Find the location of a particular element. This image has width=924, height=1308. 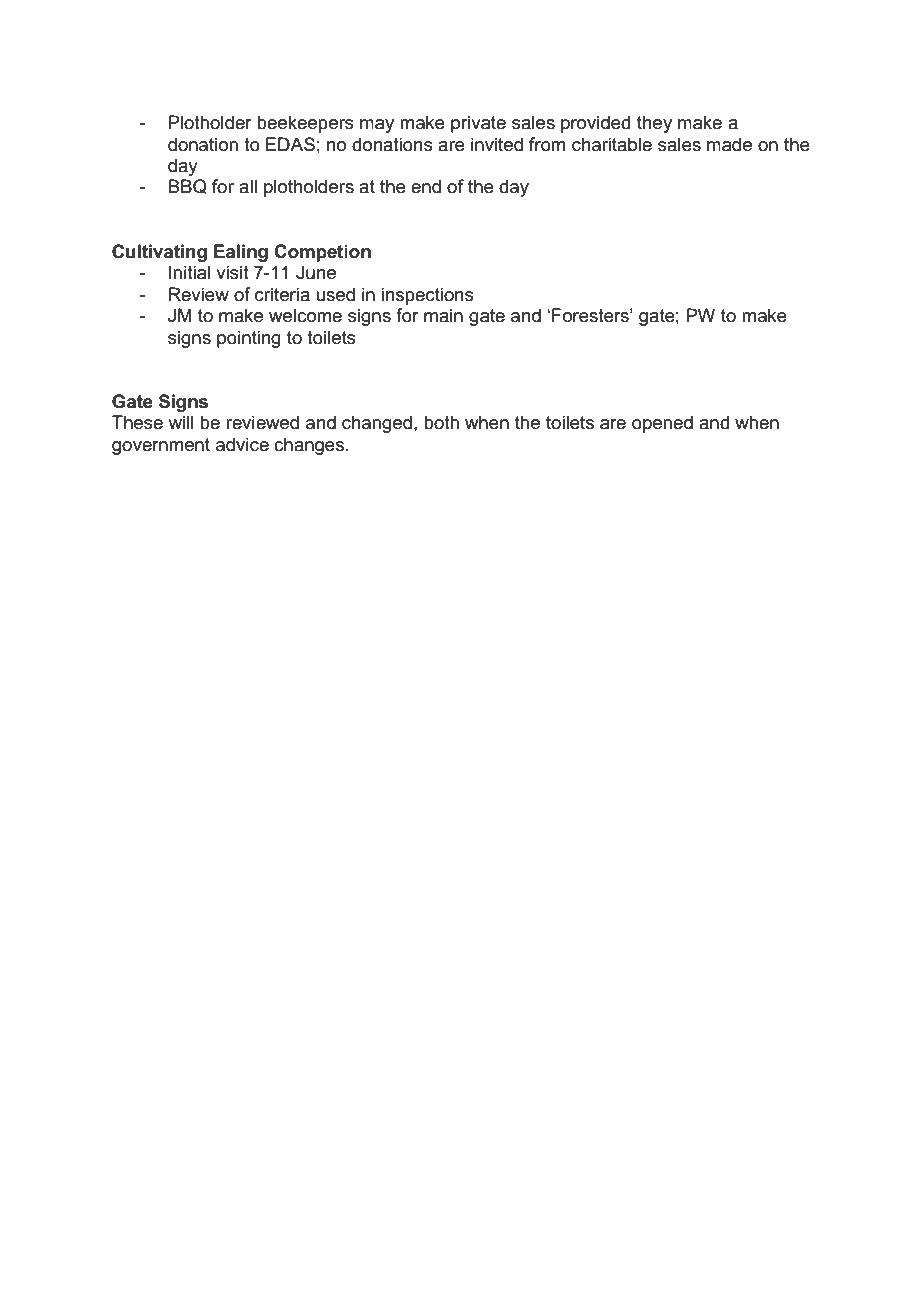

beekeepers is located at coordinates (305, 124).
